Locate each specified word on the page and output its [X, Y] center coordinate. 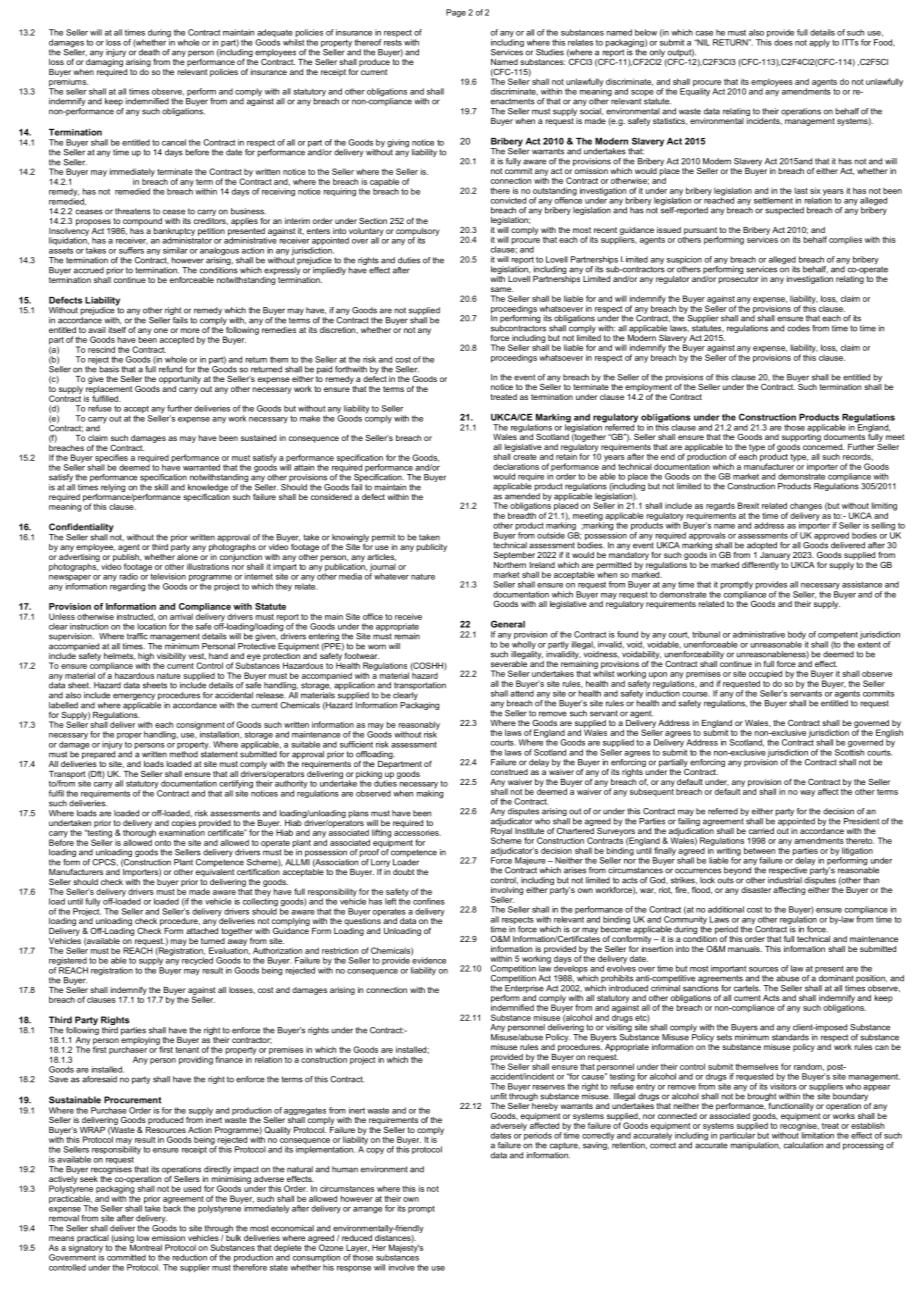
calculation [803, 1145]
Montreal [146, 1246]
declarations [516, 466]
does [783, 42]
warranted [201, 467]
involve [402, 1267]
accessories [417, 831]
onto [163, 843]
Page [456, 13]
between [759, 850]
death [149, 52]
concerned [823, 445]
